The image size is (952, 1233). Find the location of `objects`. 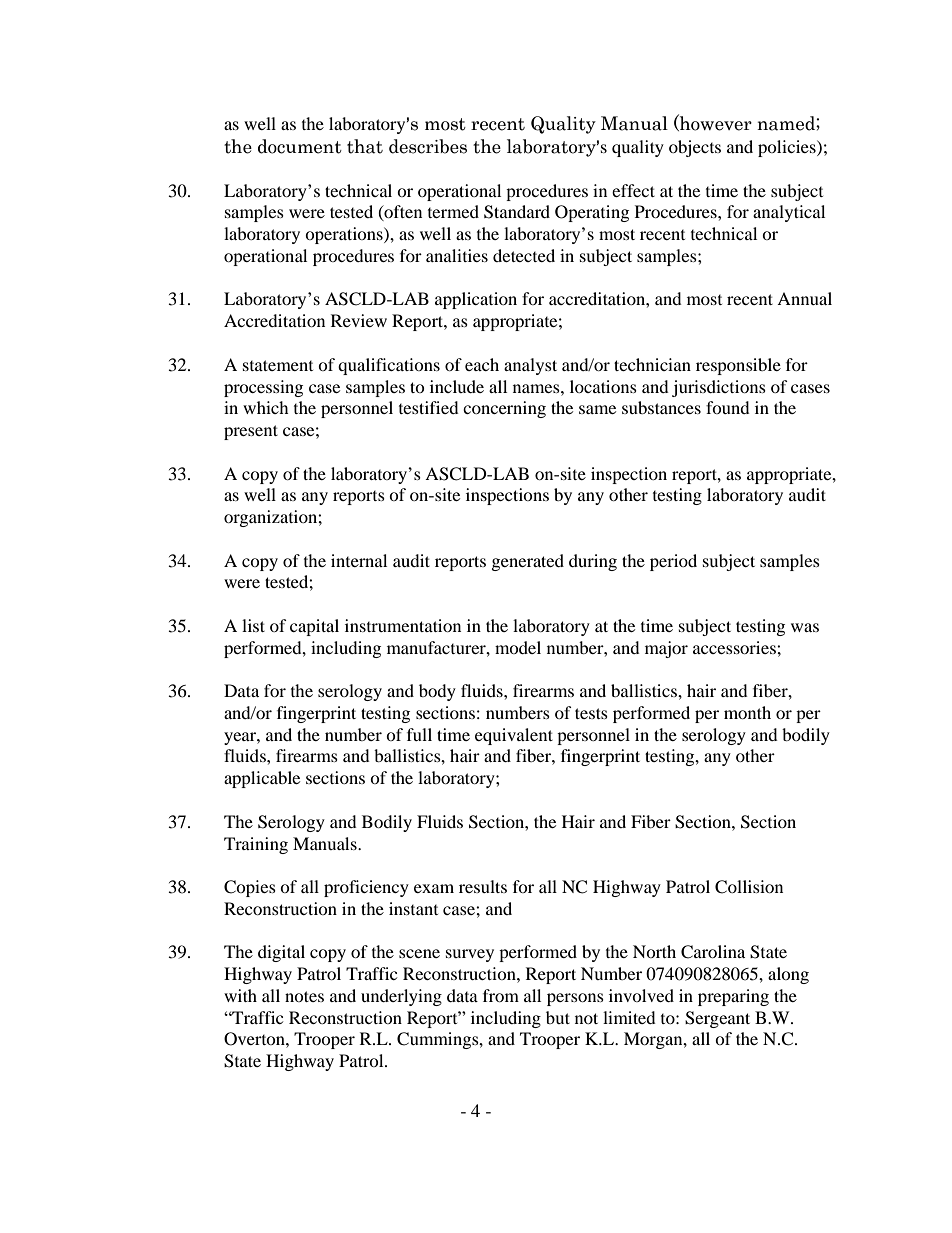

objects is located at coordinates (695, 148).
